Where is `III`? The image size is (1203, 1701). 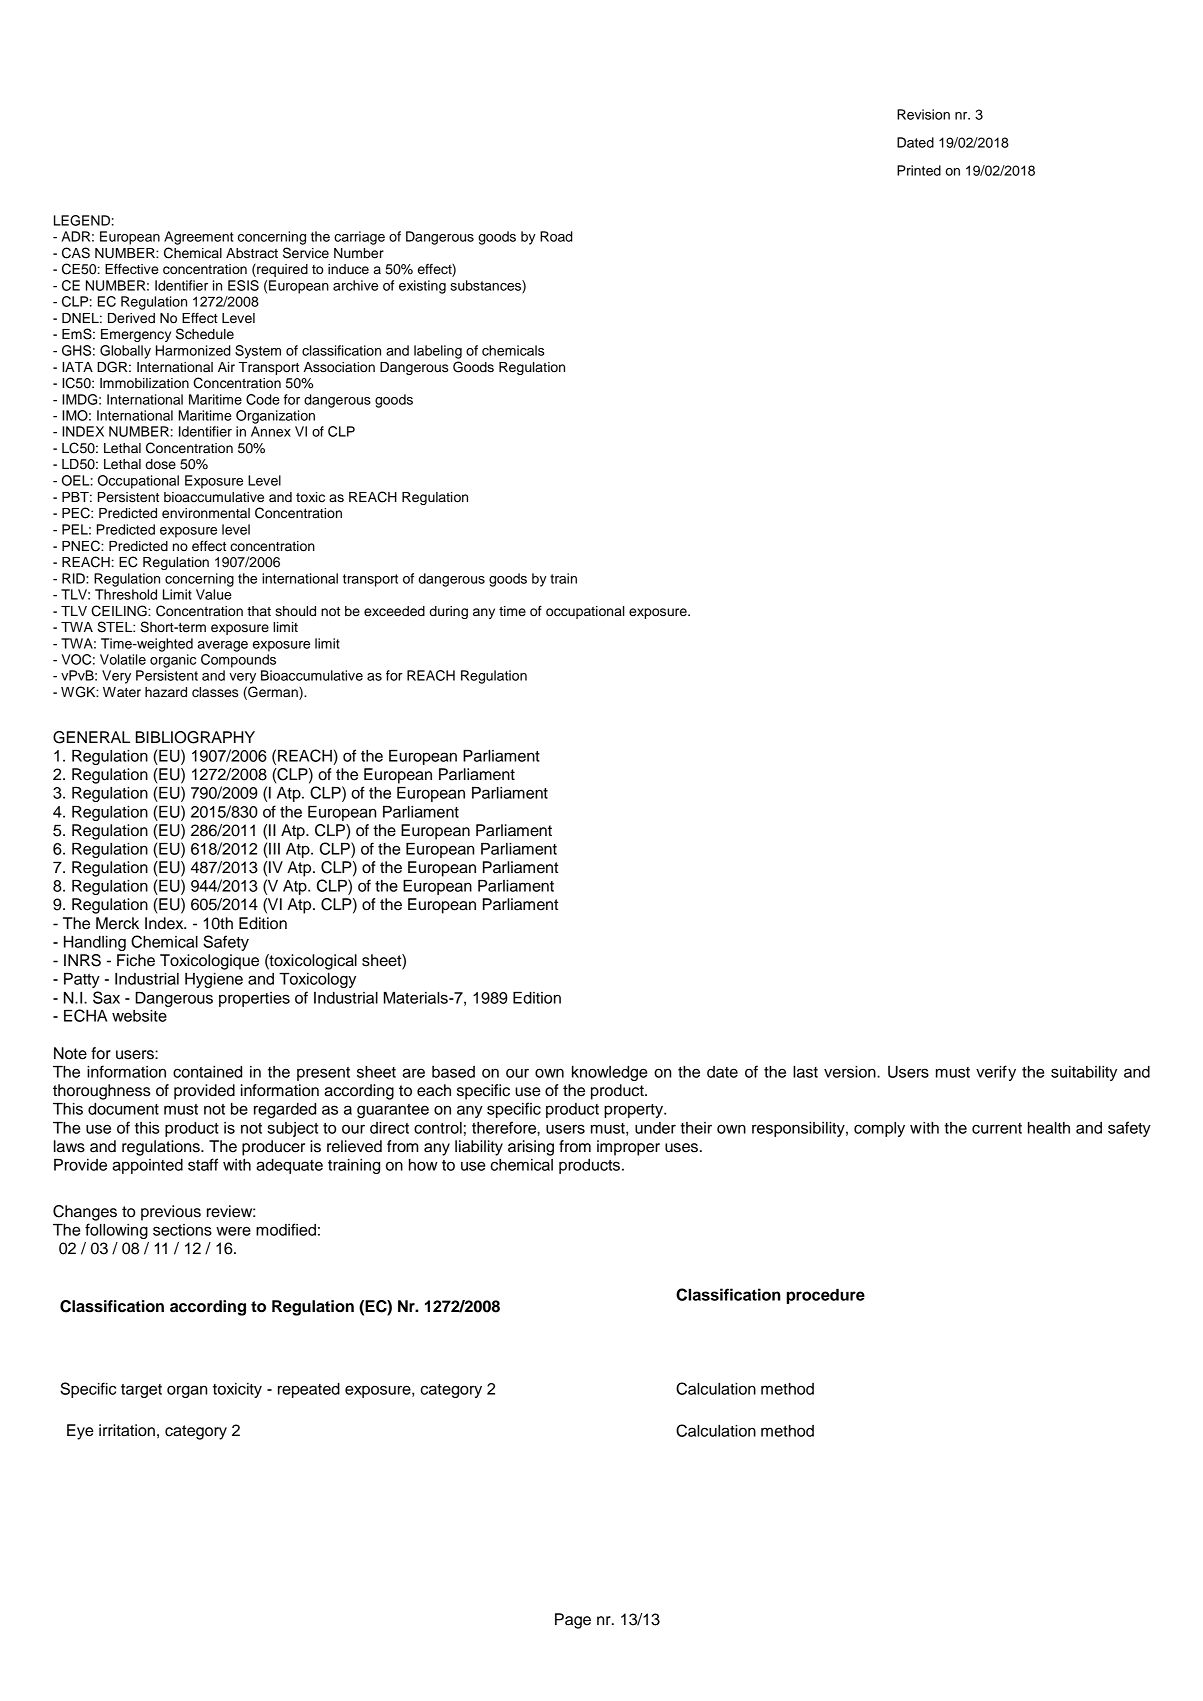 III is located at coordinates (274, 849).
